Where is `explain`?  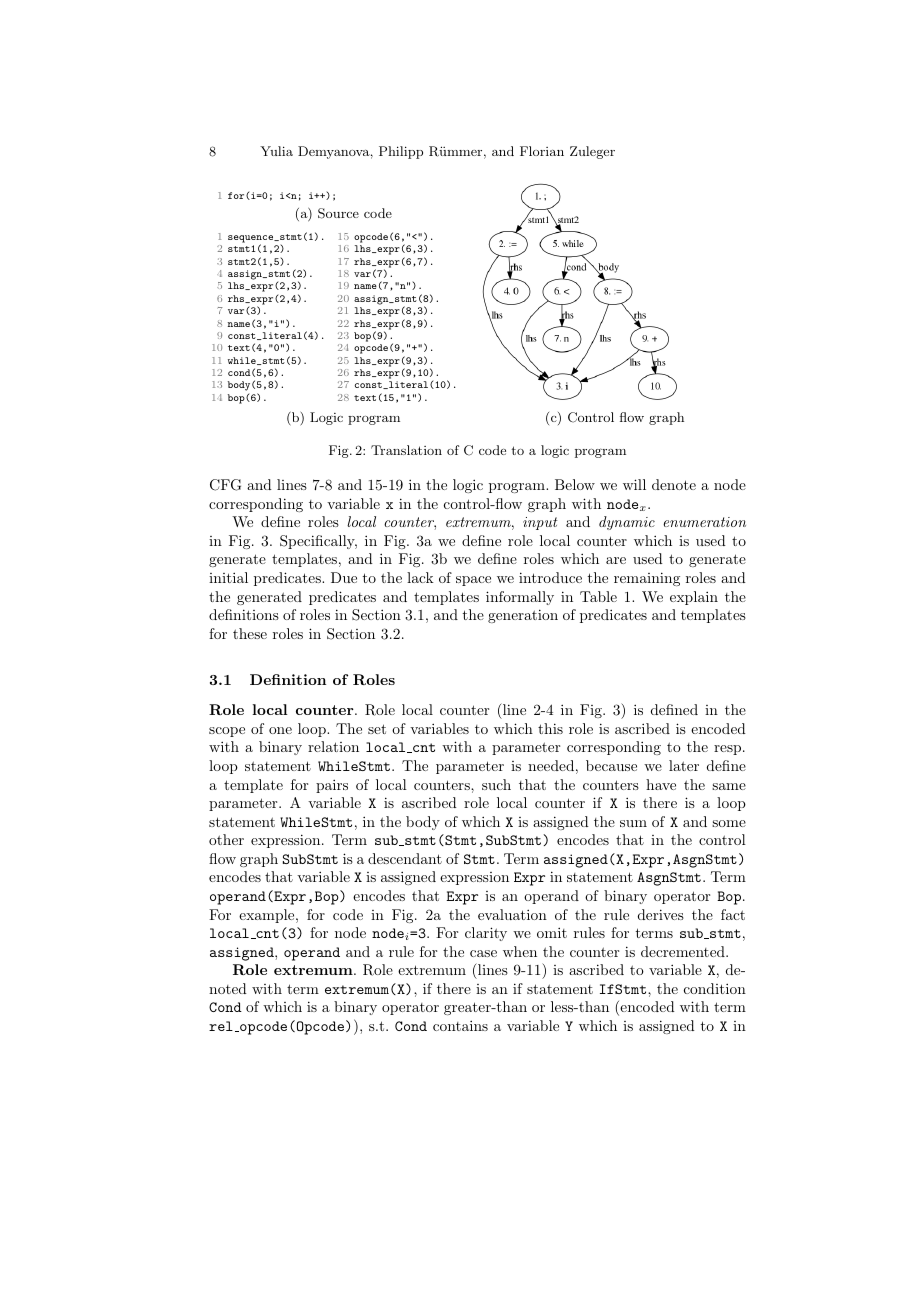 explain is located at coordinates (694, 598).
